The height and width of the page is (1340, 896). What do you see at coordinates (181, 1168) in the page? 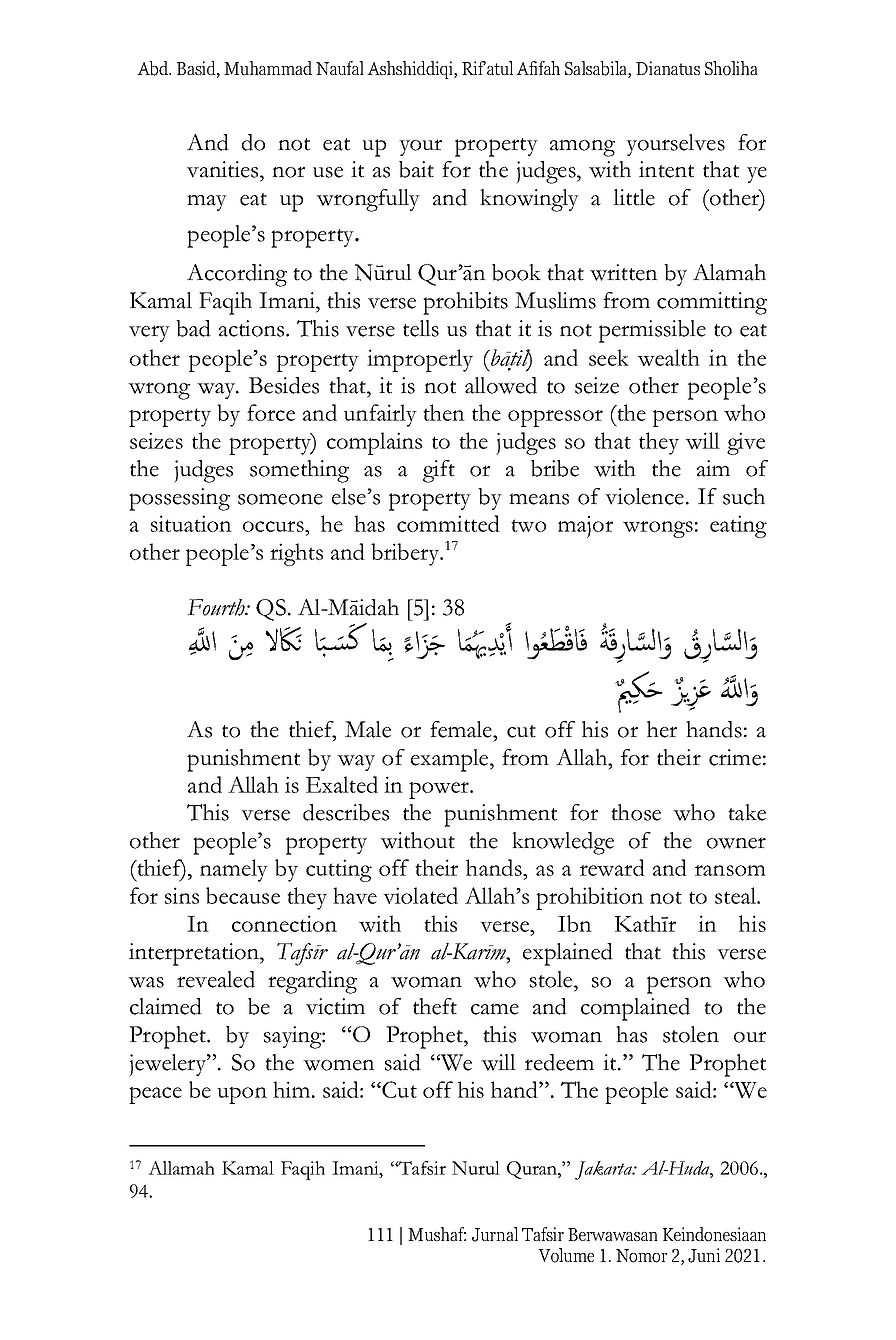
I see `Allamah` at bounding box center [181, 1168].
